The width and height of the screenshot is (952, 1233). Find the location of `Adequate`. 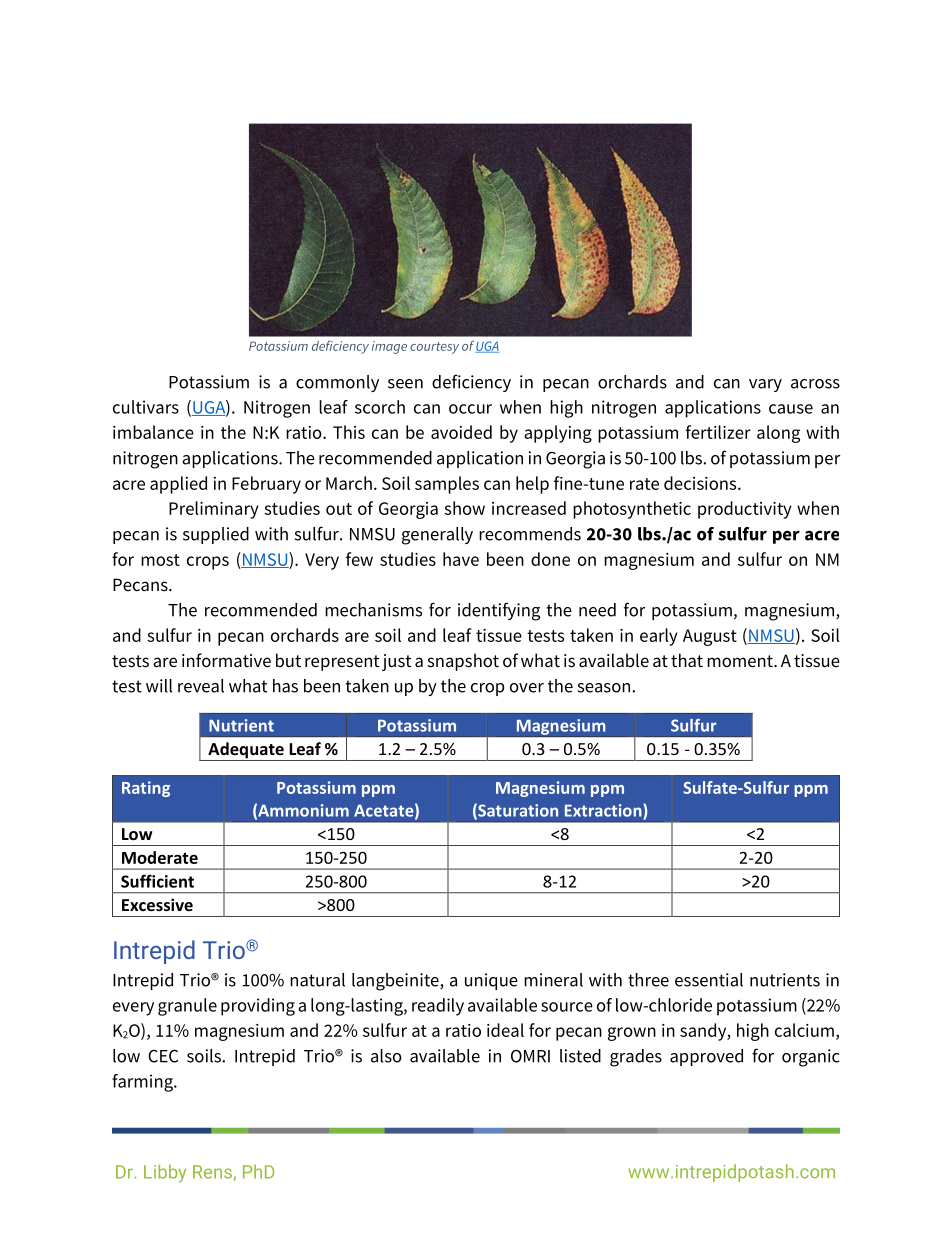

Adequate is located at coordinates (246, 751).
